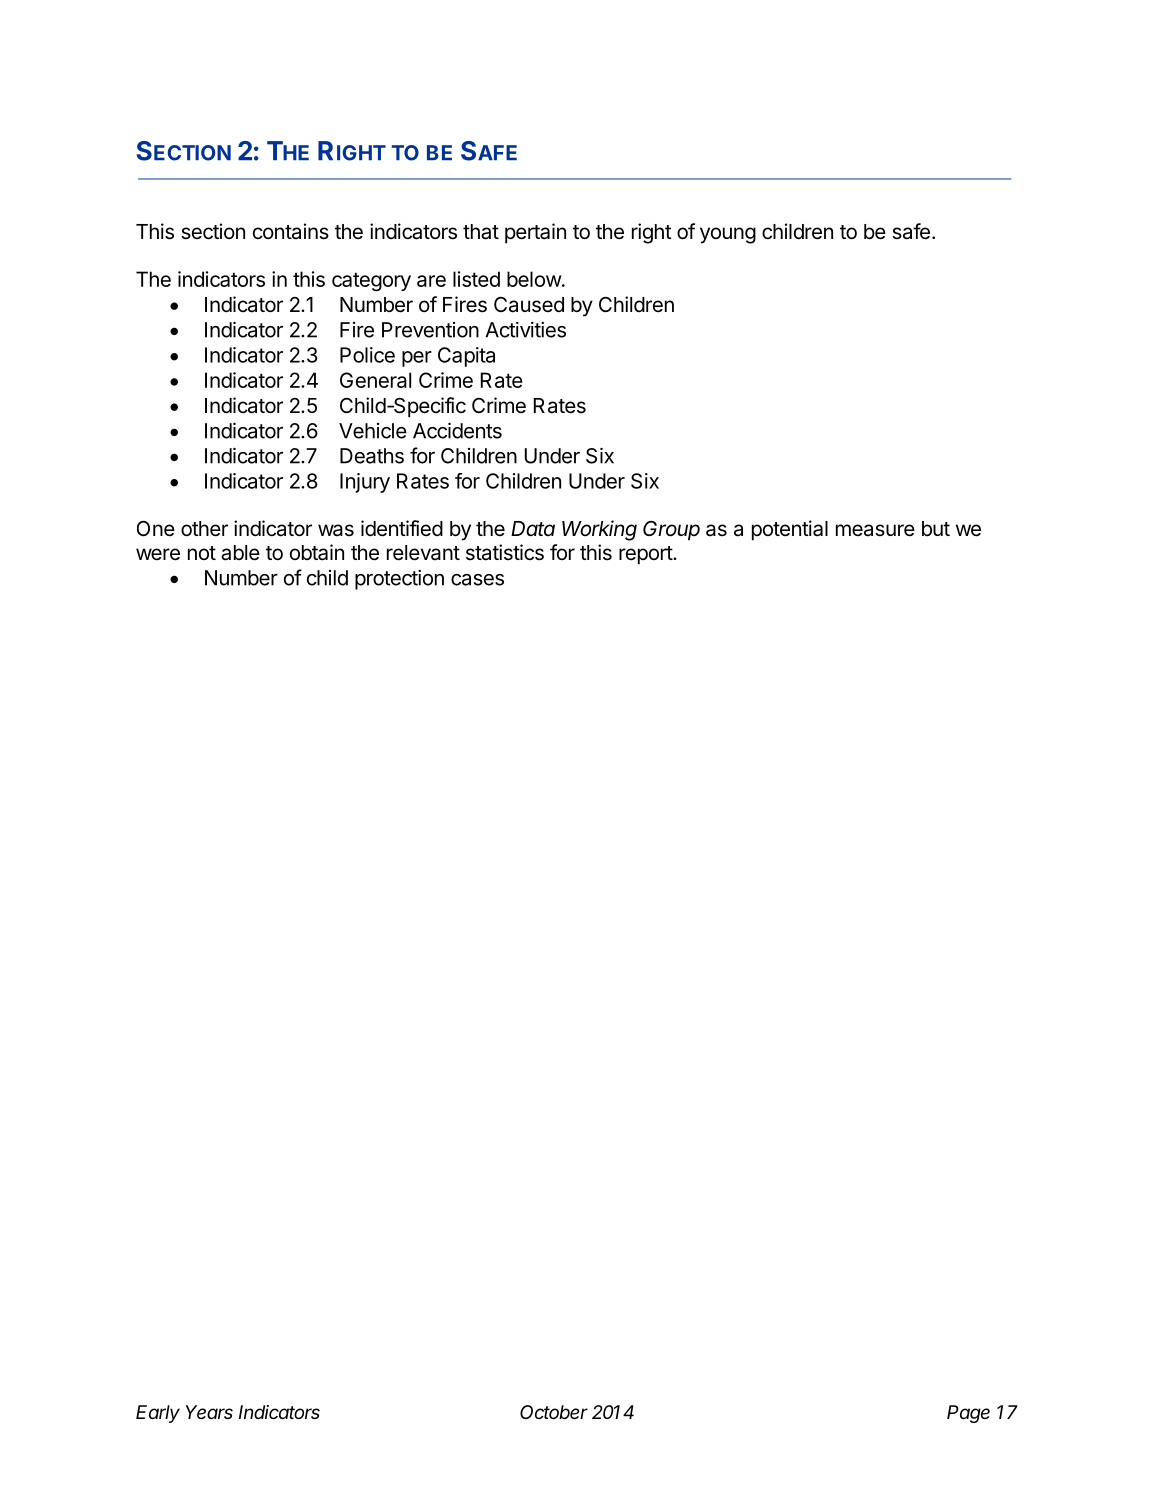  Describe the element at coordinates (936, 529) in the page. I see `but` at that location.
